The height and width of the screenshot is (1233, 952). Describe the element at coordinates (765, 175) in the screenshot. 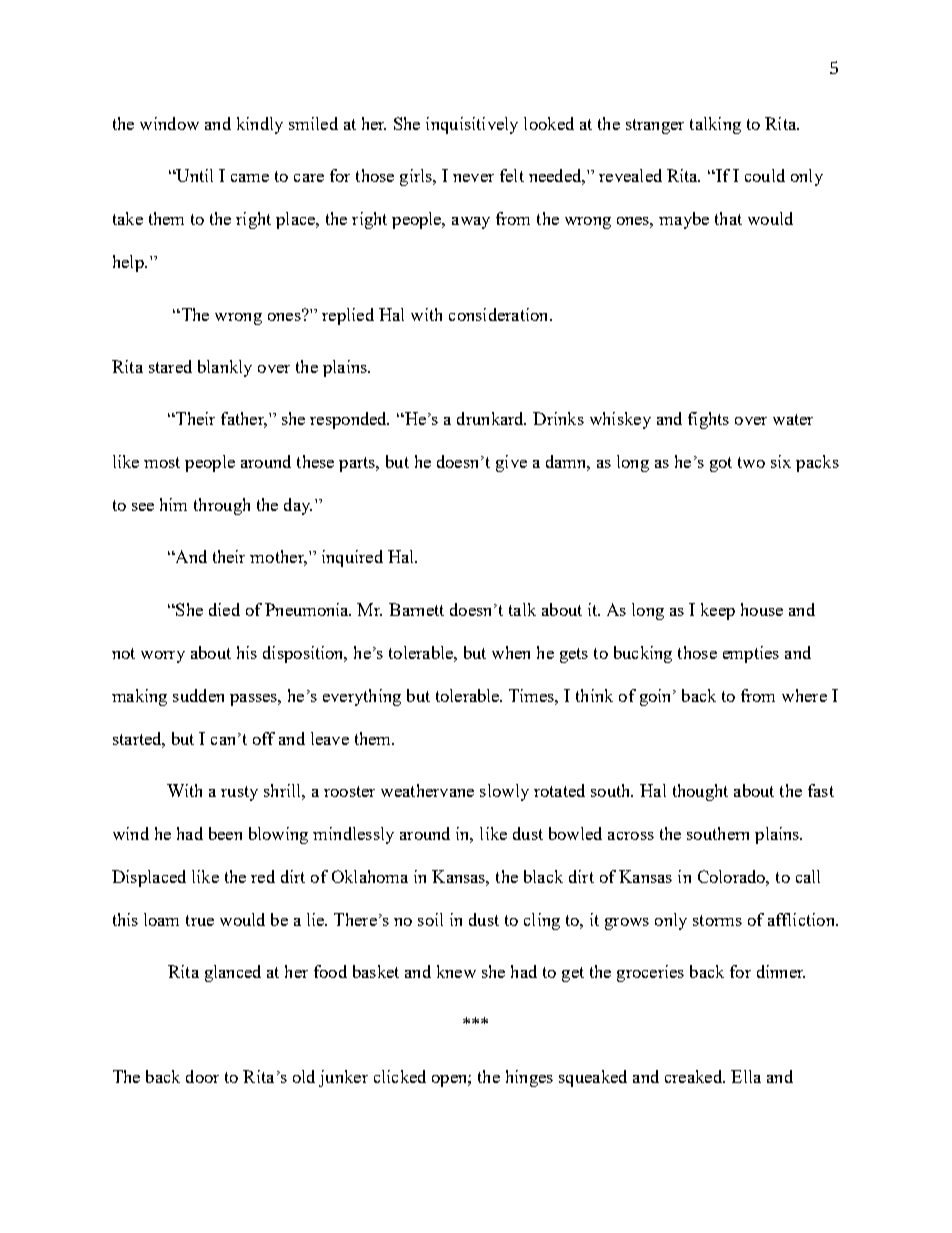

I see `could` at that location.
